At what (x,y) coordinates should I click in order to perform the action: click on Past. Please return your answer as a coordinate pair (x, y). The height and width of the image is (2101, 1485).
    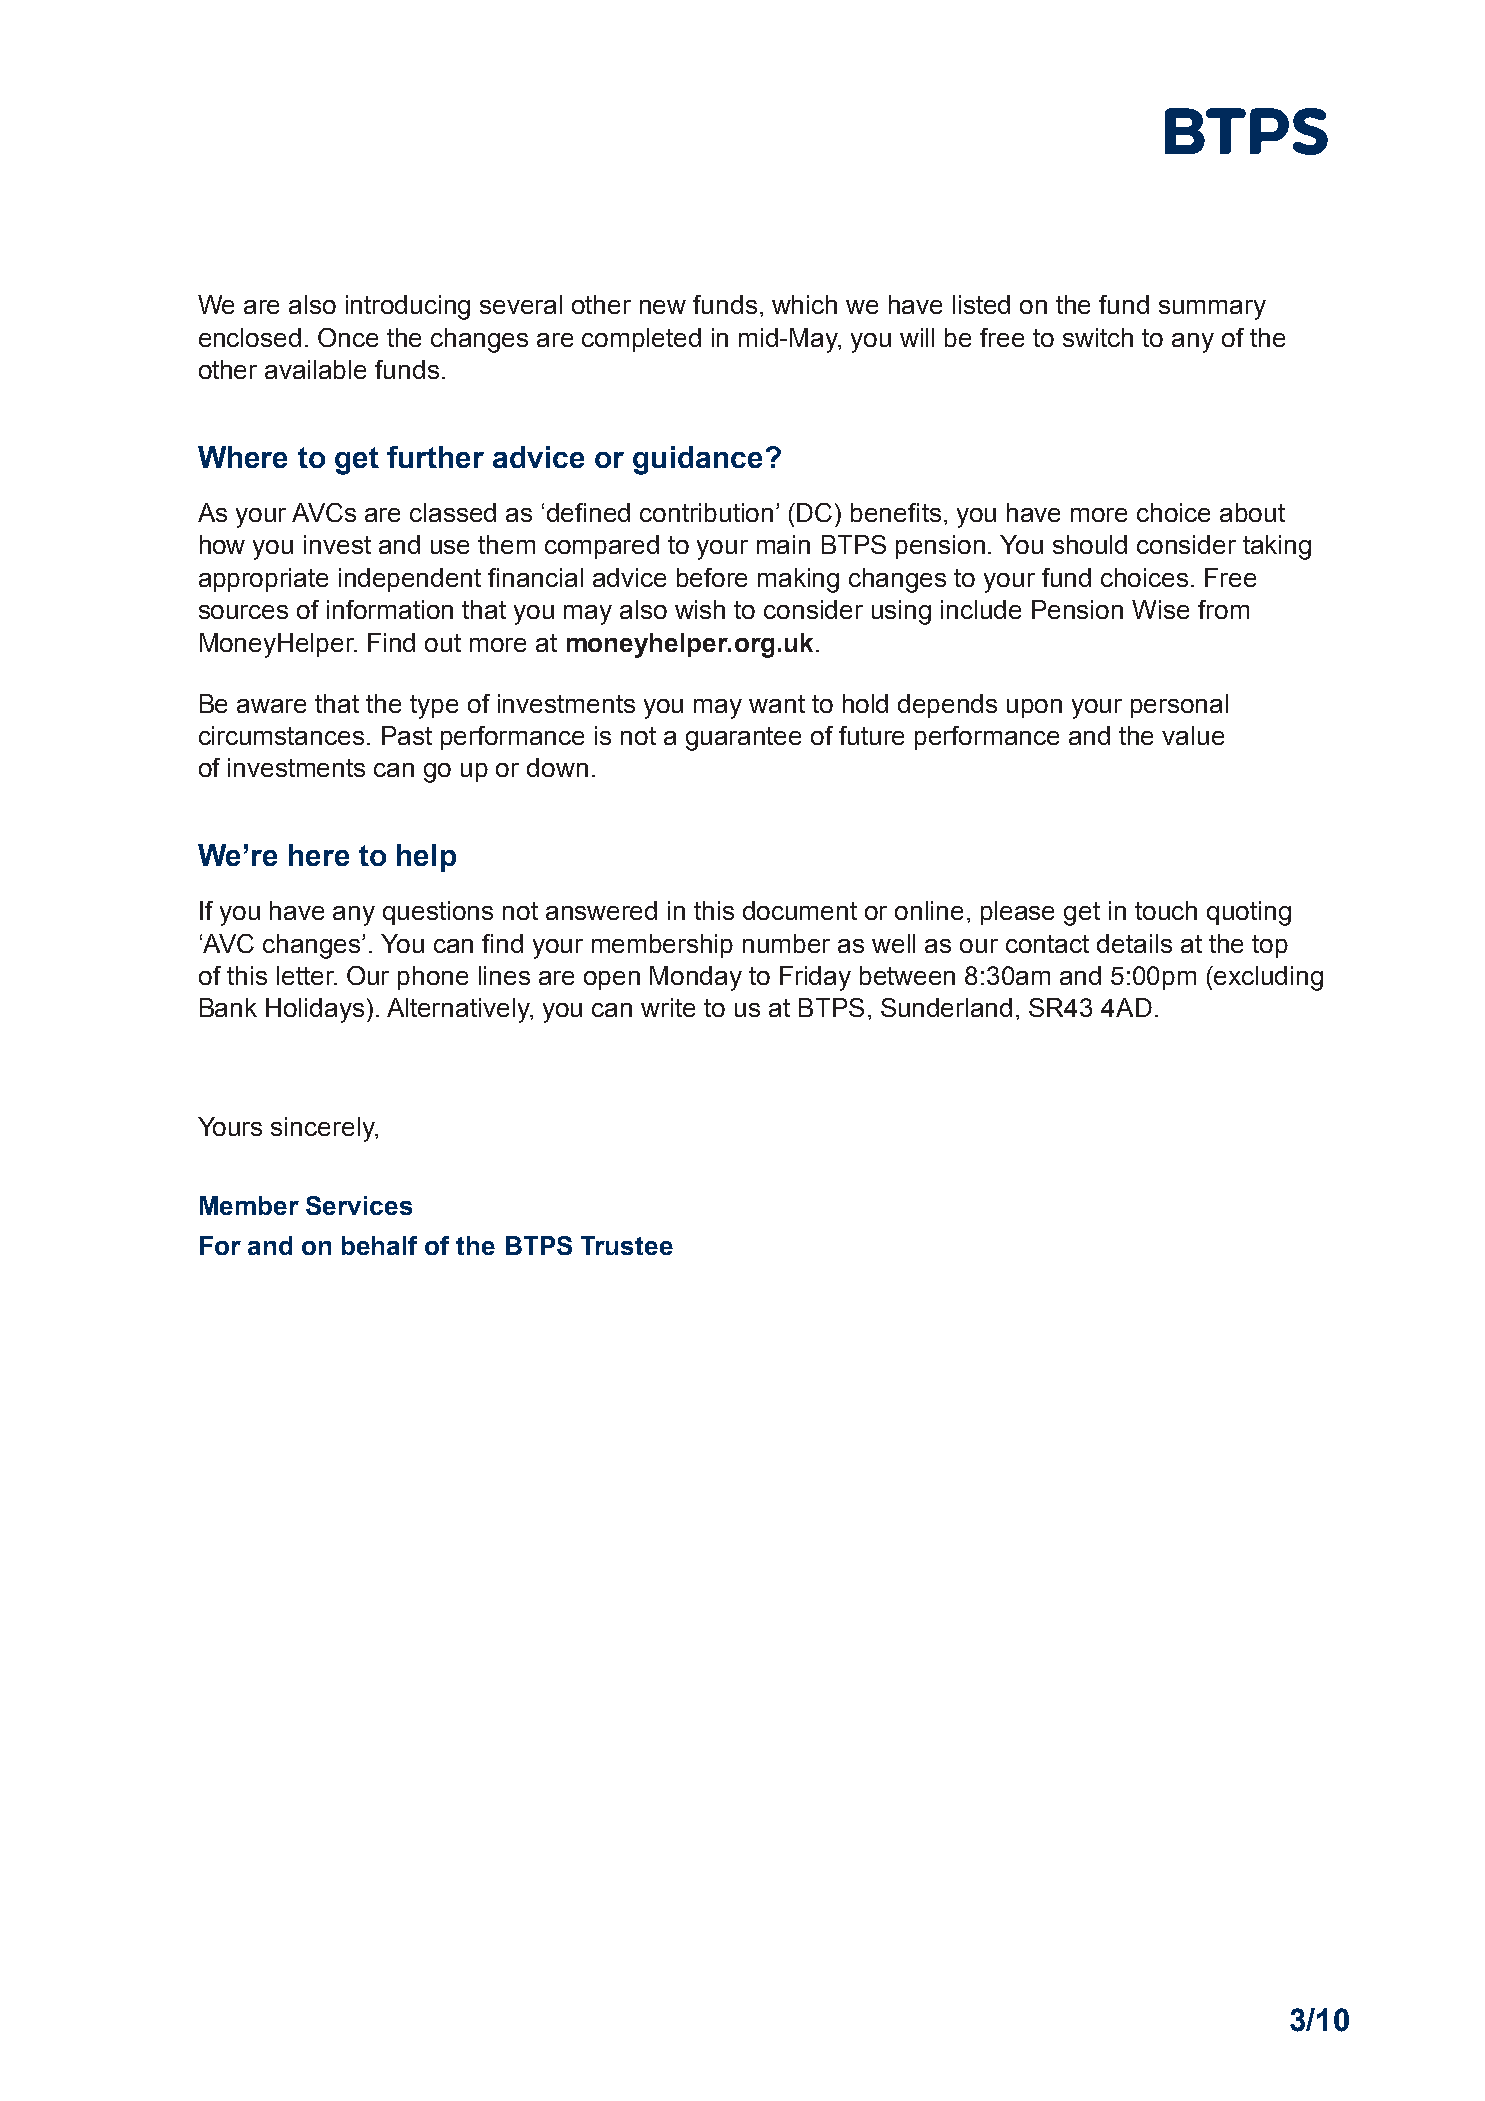
    Looking at the image, I should click on (407, 735).
